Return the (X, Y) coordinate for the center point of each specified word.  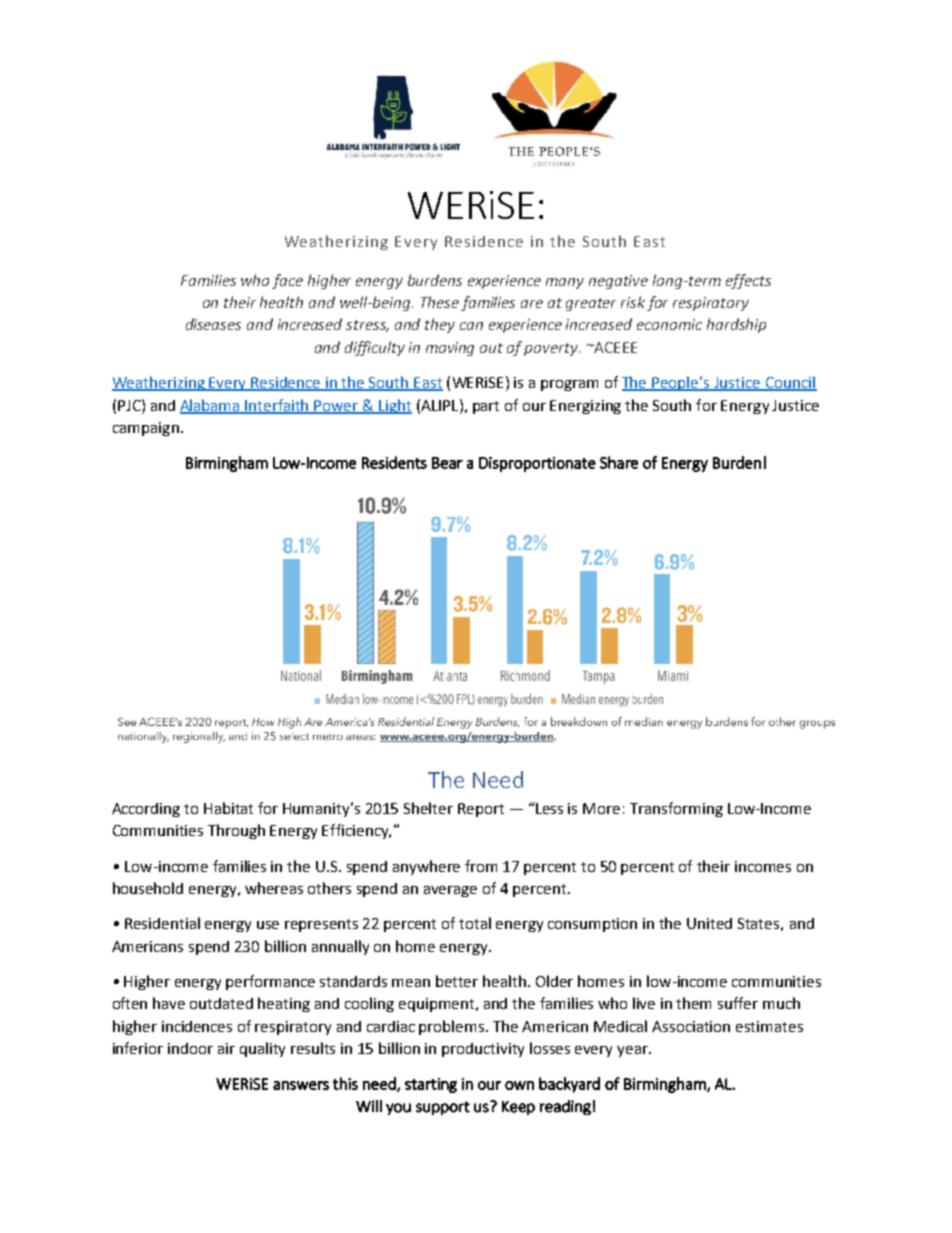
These (440, 302)
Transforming (676, 809)
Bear (447, 463)
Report (481, 810)
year (633, 1051)
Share (619, 462)
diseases (213, 324)
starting (431, 1085)
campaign (146, 429)
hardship (736, 325)
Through (236, 831)
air (226, 1048)
